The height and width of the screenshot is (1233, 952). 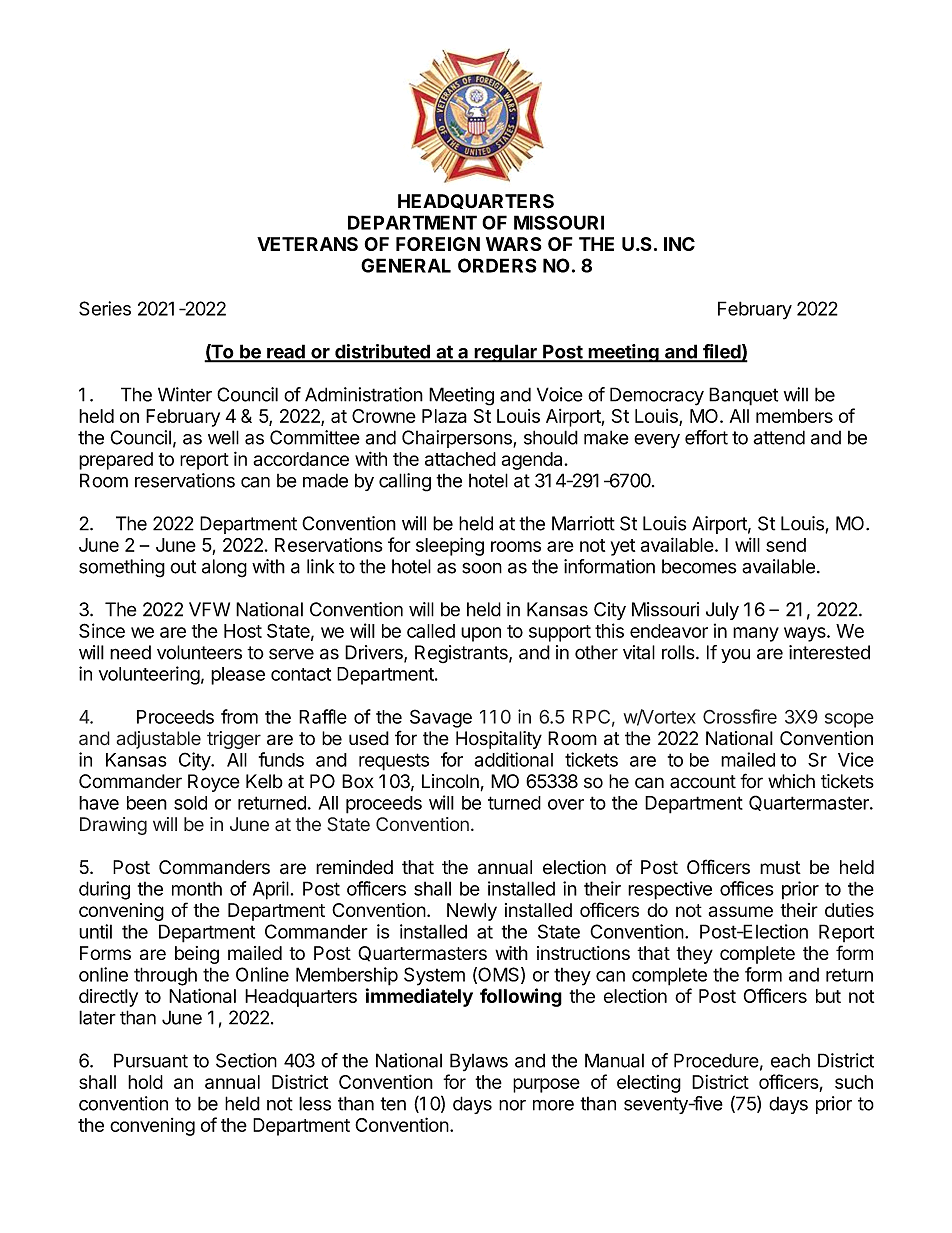 I want to click on ORDERS, so click(x=497, y=265).
